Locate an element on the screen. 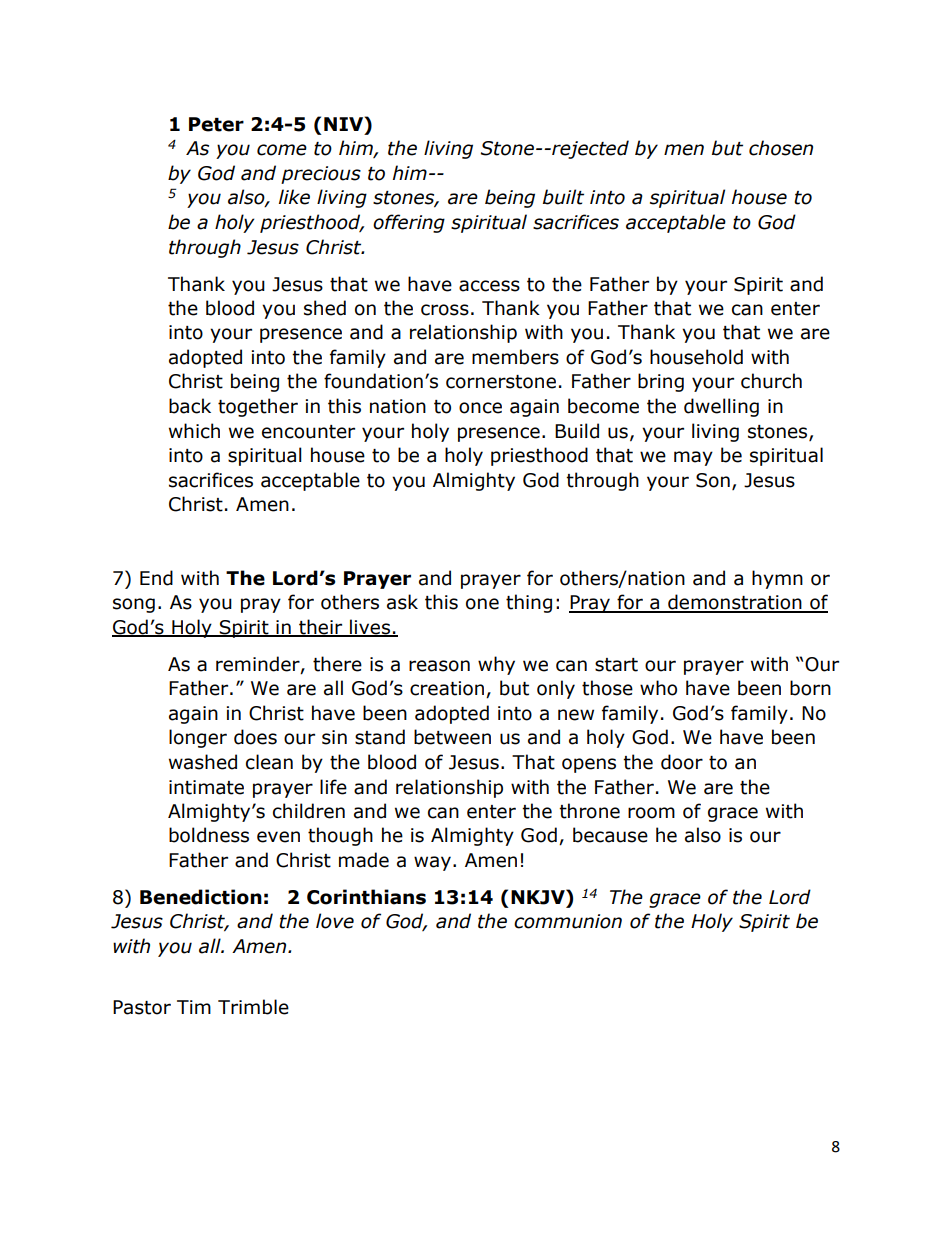 This screenshot has width=952, height=1233. members is located at coordinates (515, 357).
